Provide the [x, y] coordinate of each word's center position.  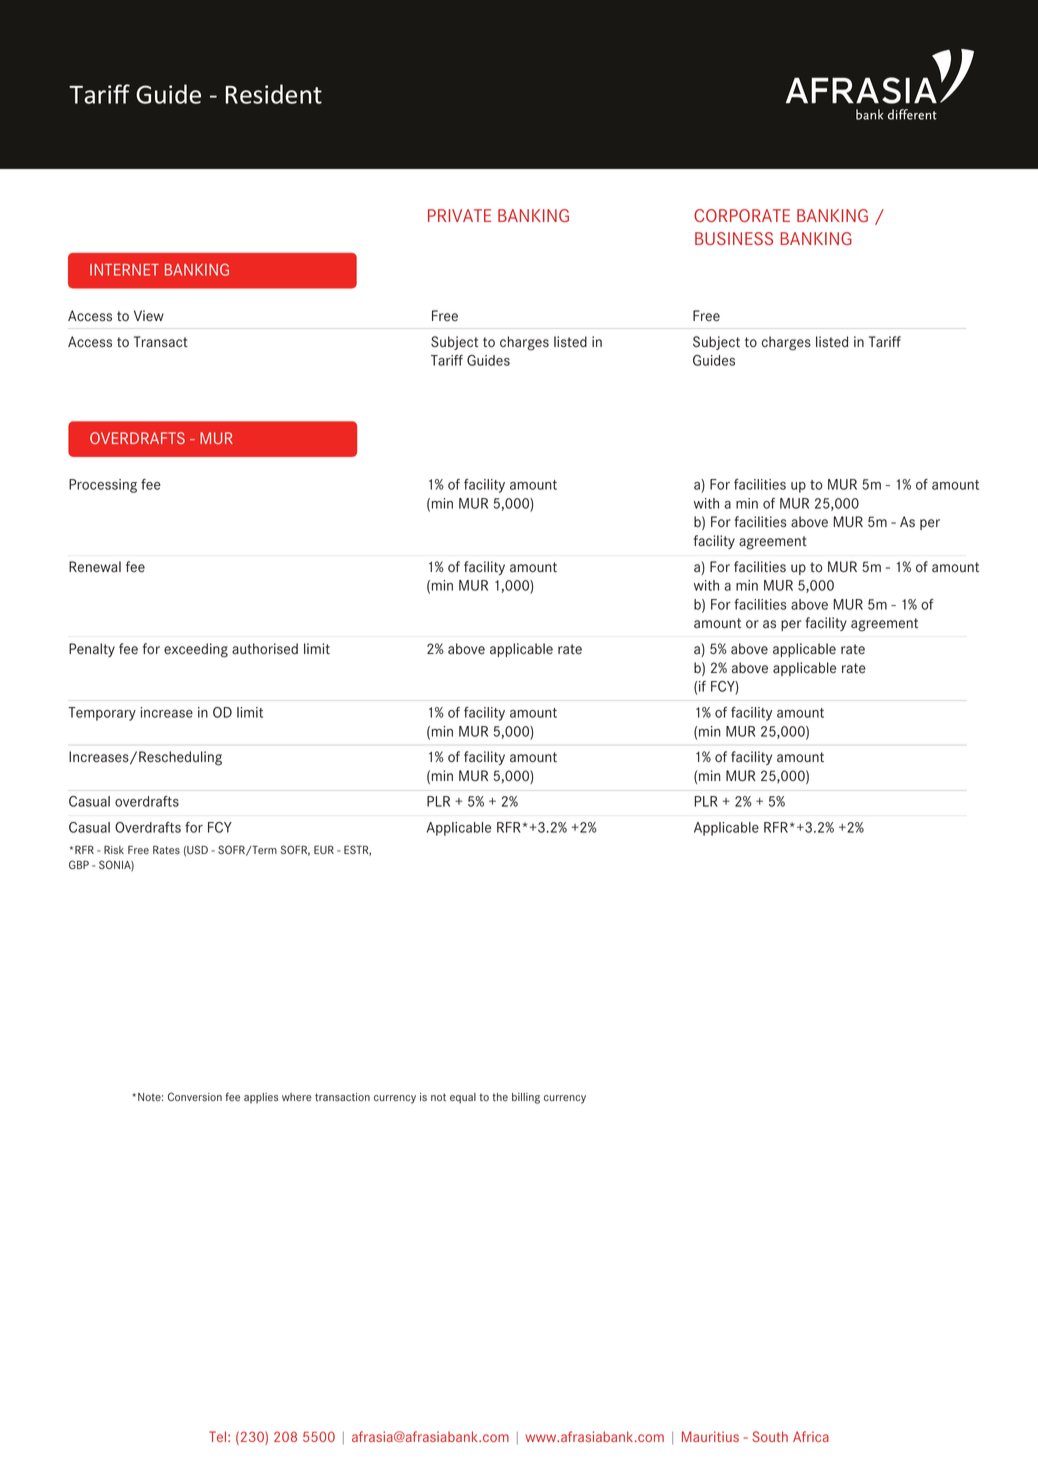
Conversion [195, 1097]
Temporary [102, 714]
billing [526, 1098]
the [500, 1097]
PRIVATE [459, 215]
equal [463, 1098]
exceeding [196, 650]
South [770, 1436]
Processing [103, 486]
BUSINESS [734, 238]
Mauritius [710, 1436]
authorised [265, 649]
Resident [274, 94]
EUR [324, 849]
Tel [219, 1436]
